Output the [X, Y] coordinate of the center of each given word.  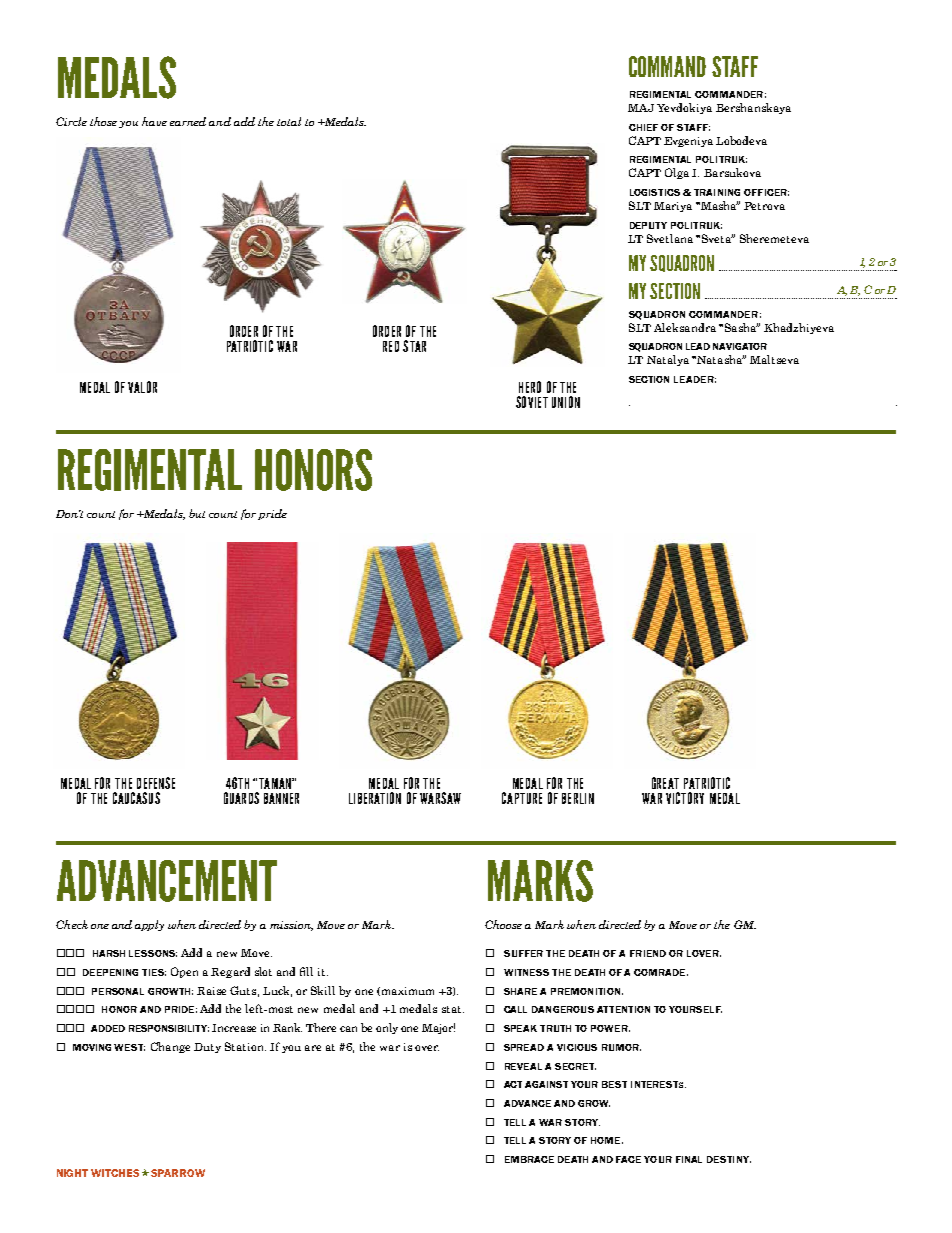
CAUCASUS [136, 798]
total [289, 121]
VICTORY [685, 798]
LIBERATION [375, 798]
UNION [566, 402]
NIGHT [72, 1173]
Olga [677, 173]
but [197, 513]
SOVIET [532, 402]
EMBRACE [529, 1159]
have [154, 121]
